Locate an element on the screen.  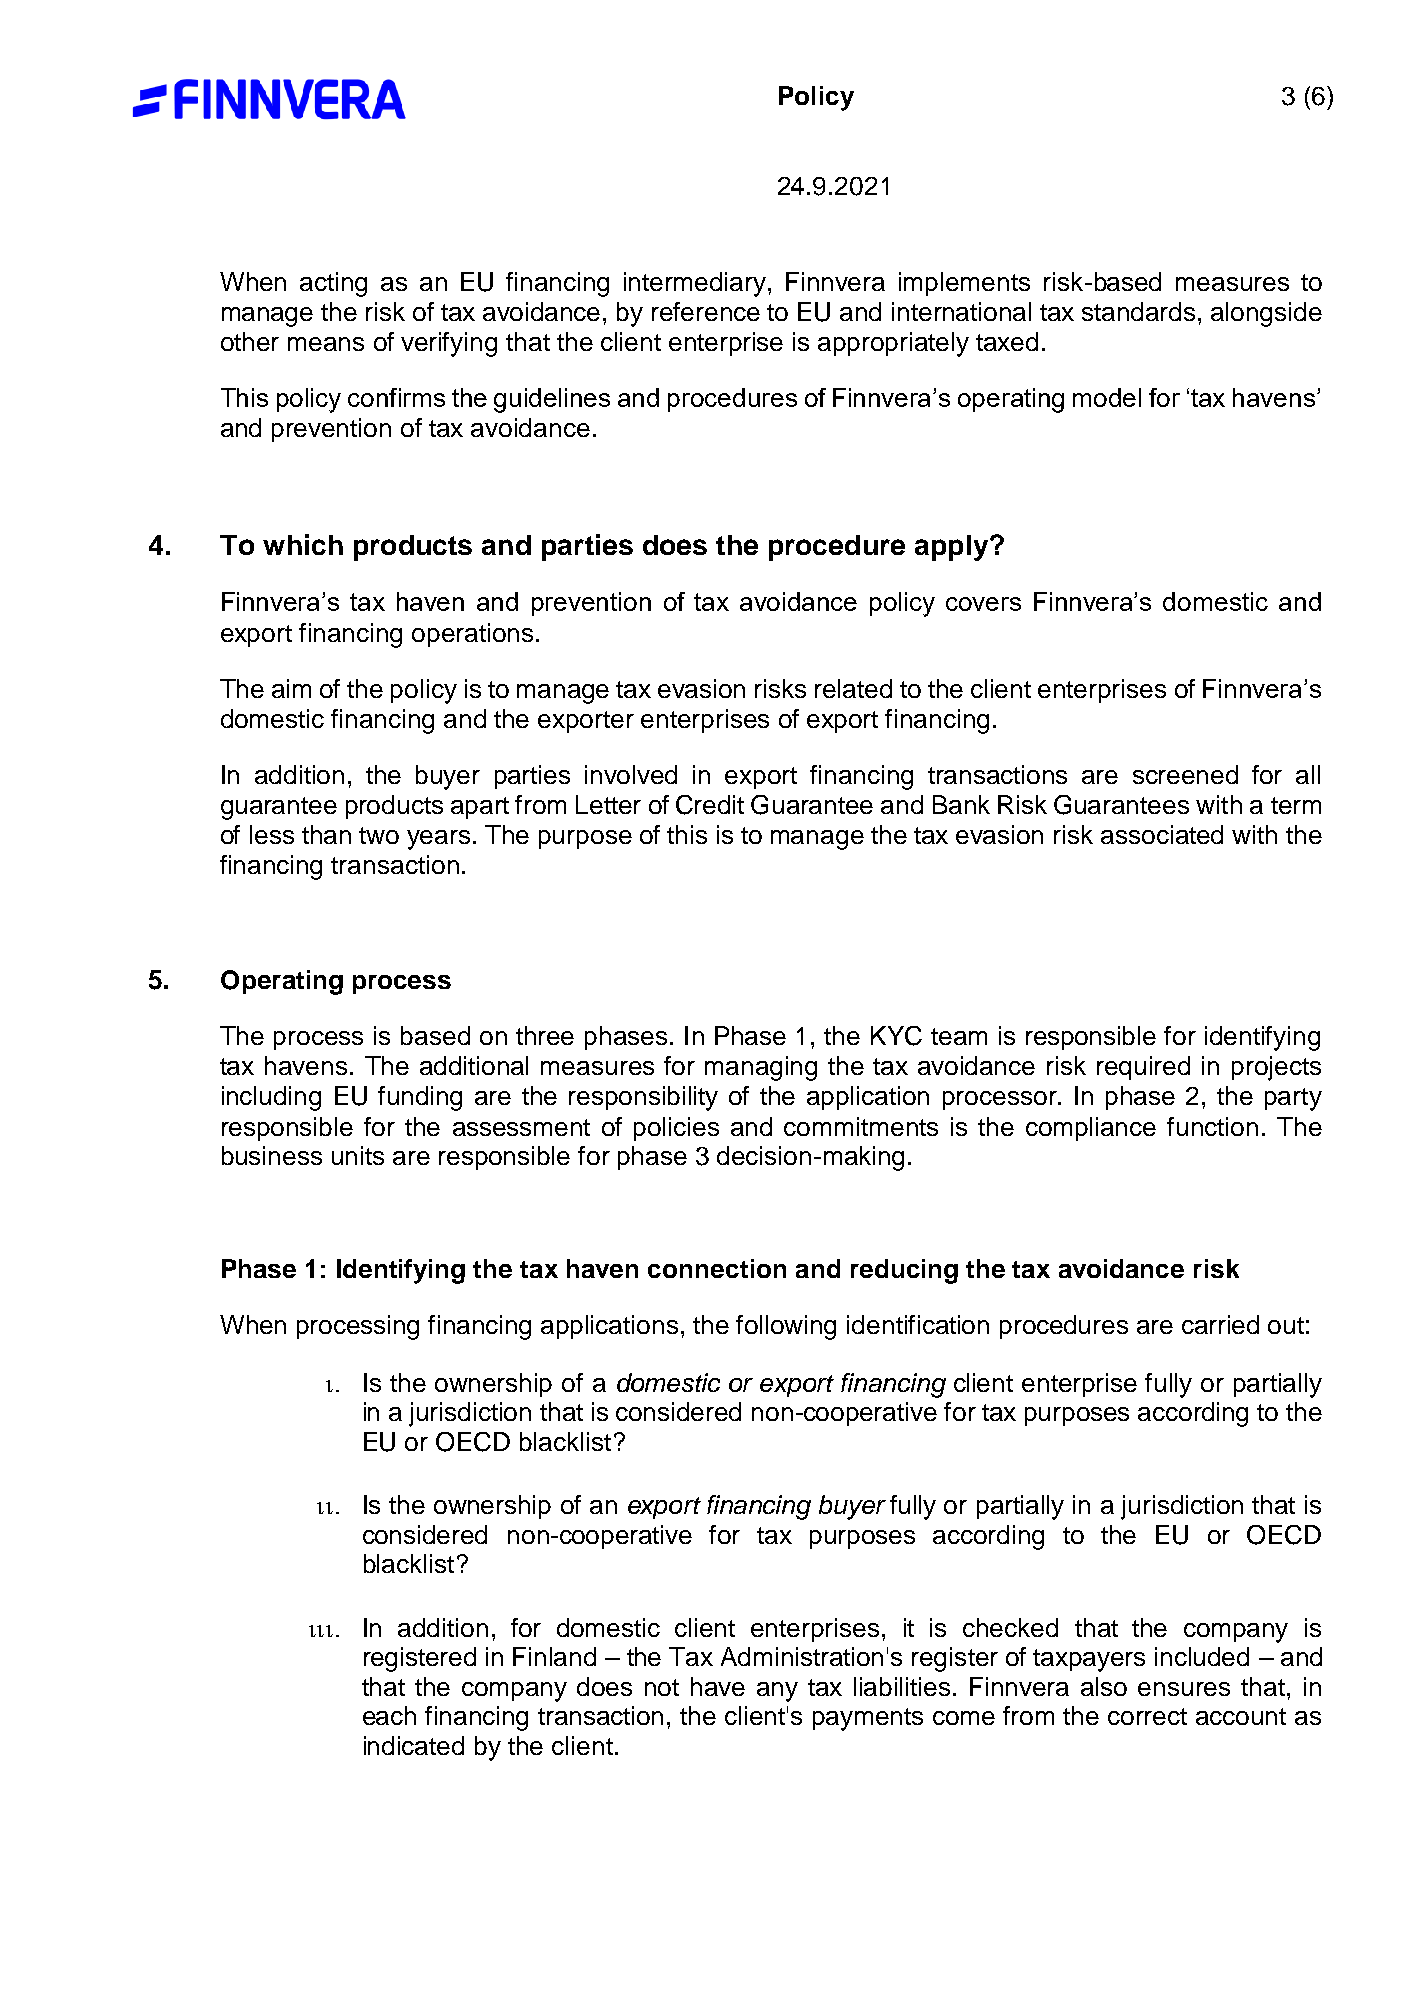
Credit is located at coordinates (710, 805).
